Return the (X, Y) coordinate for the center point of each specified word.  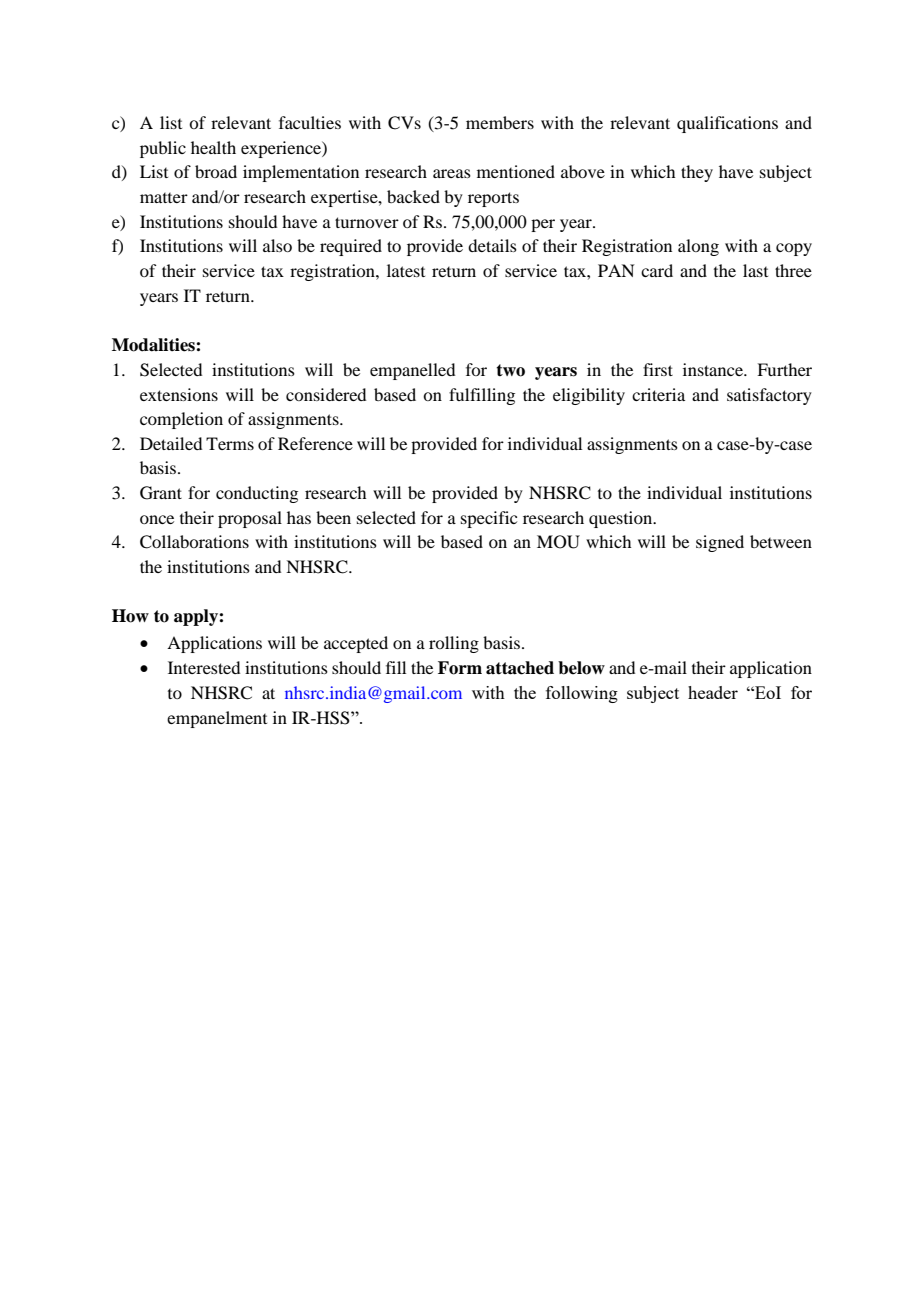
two (510, 370)
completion (181, 420)
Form (460, 668)
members (500, 122)
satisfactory (769, 396)
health (213, 147)
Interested (204, 667)
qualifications (727, 124)
